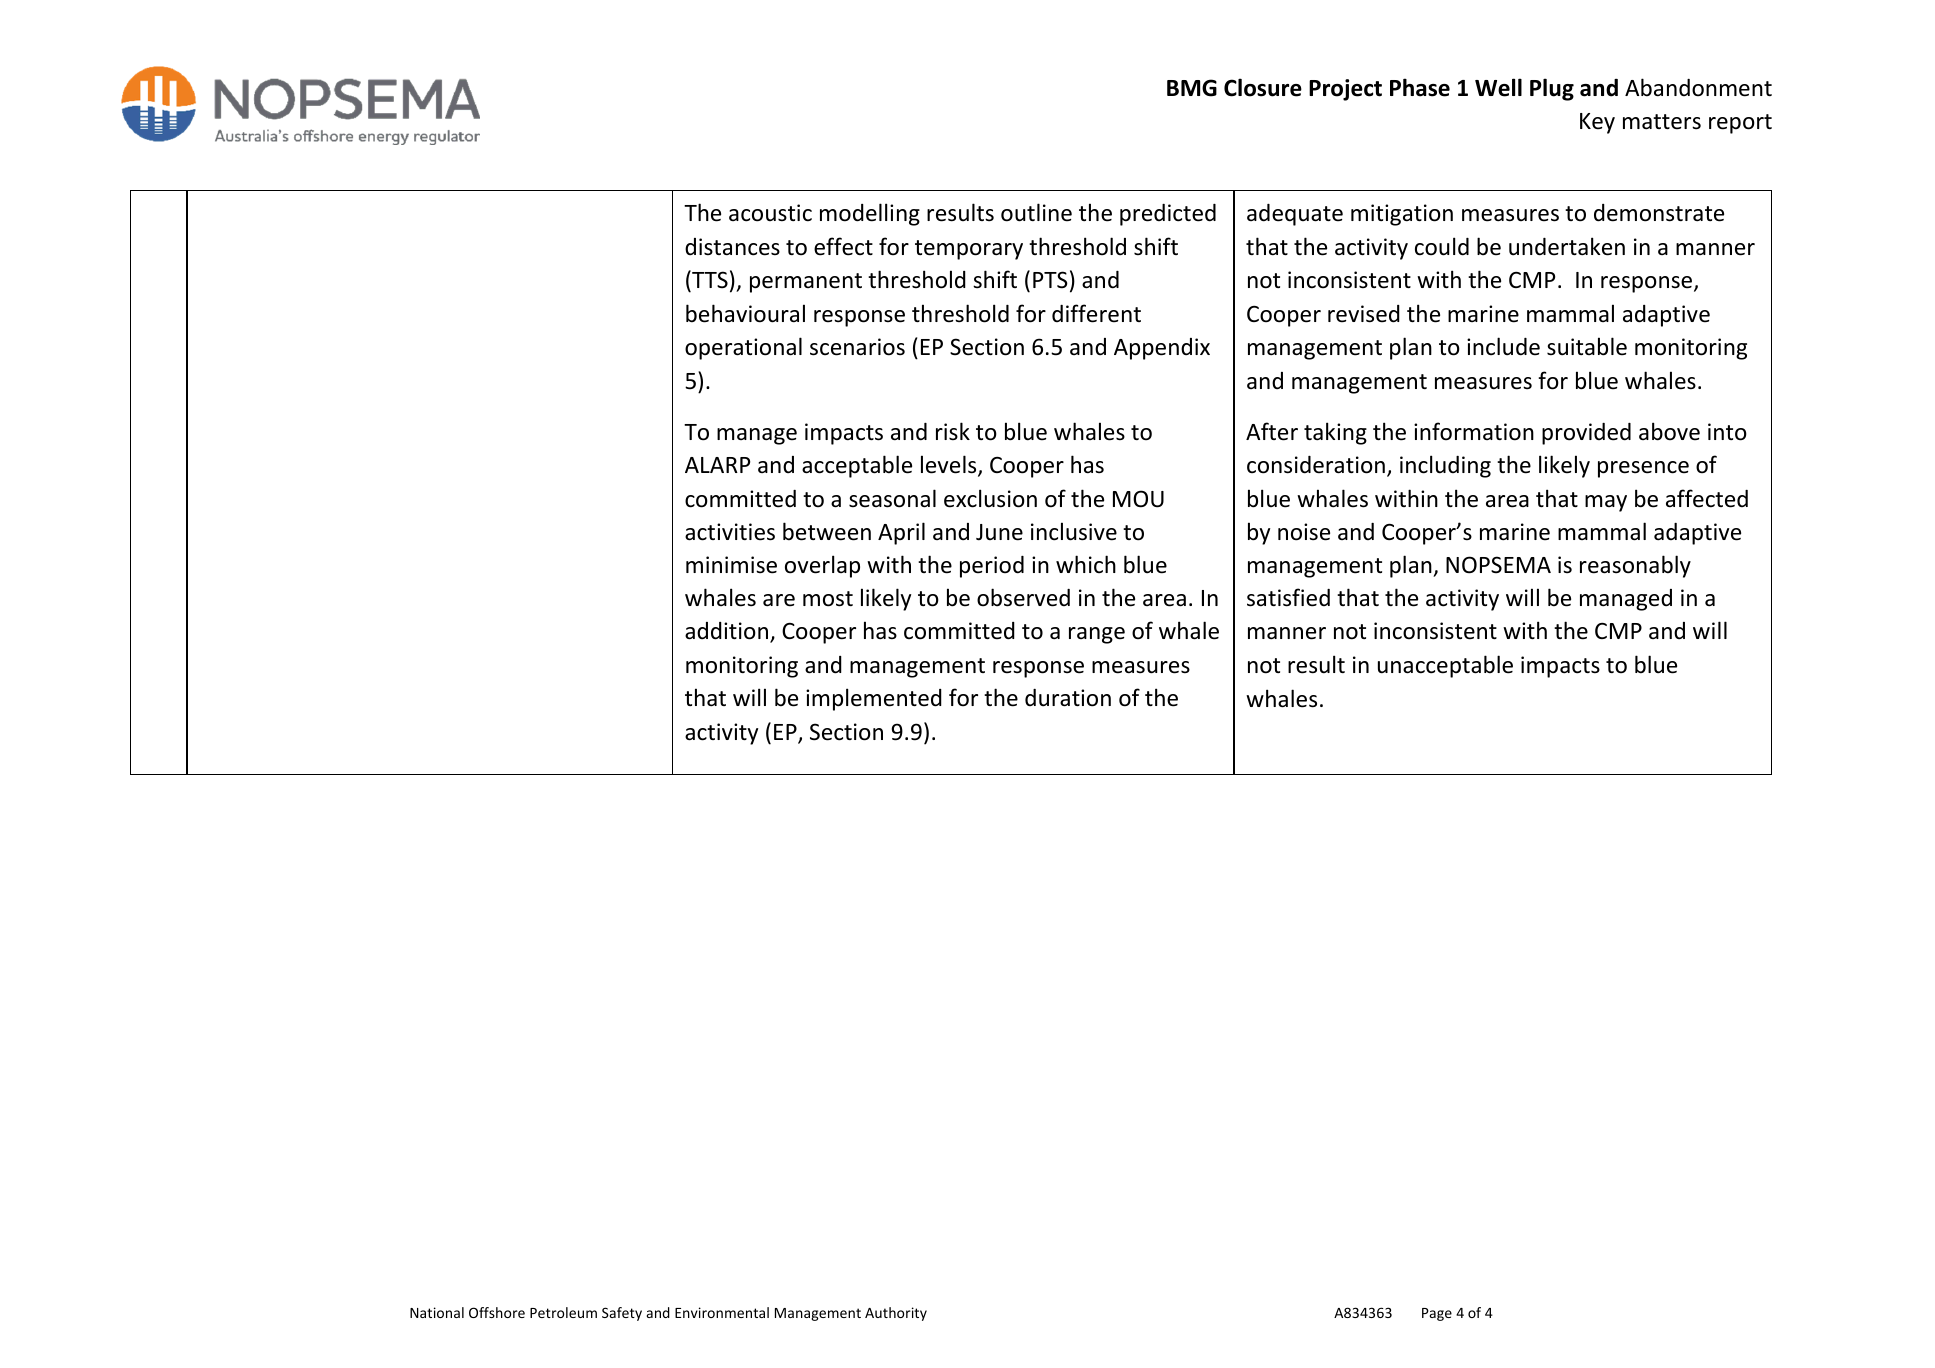 The image size is (1935, 1368). I want to click on Page, so click(1437, 1314).
